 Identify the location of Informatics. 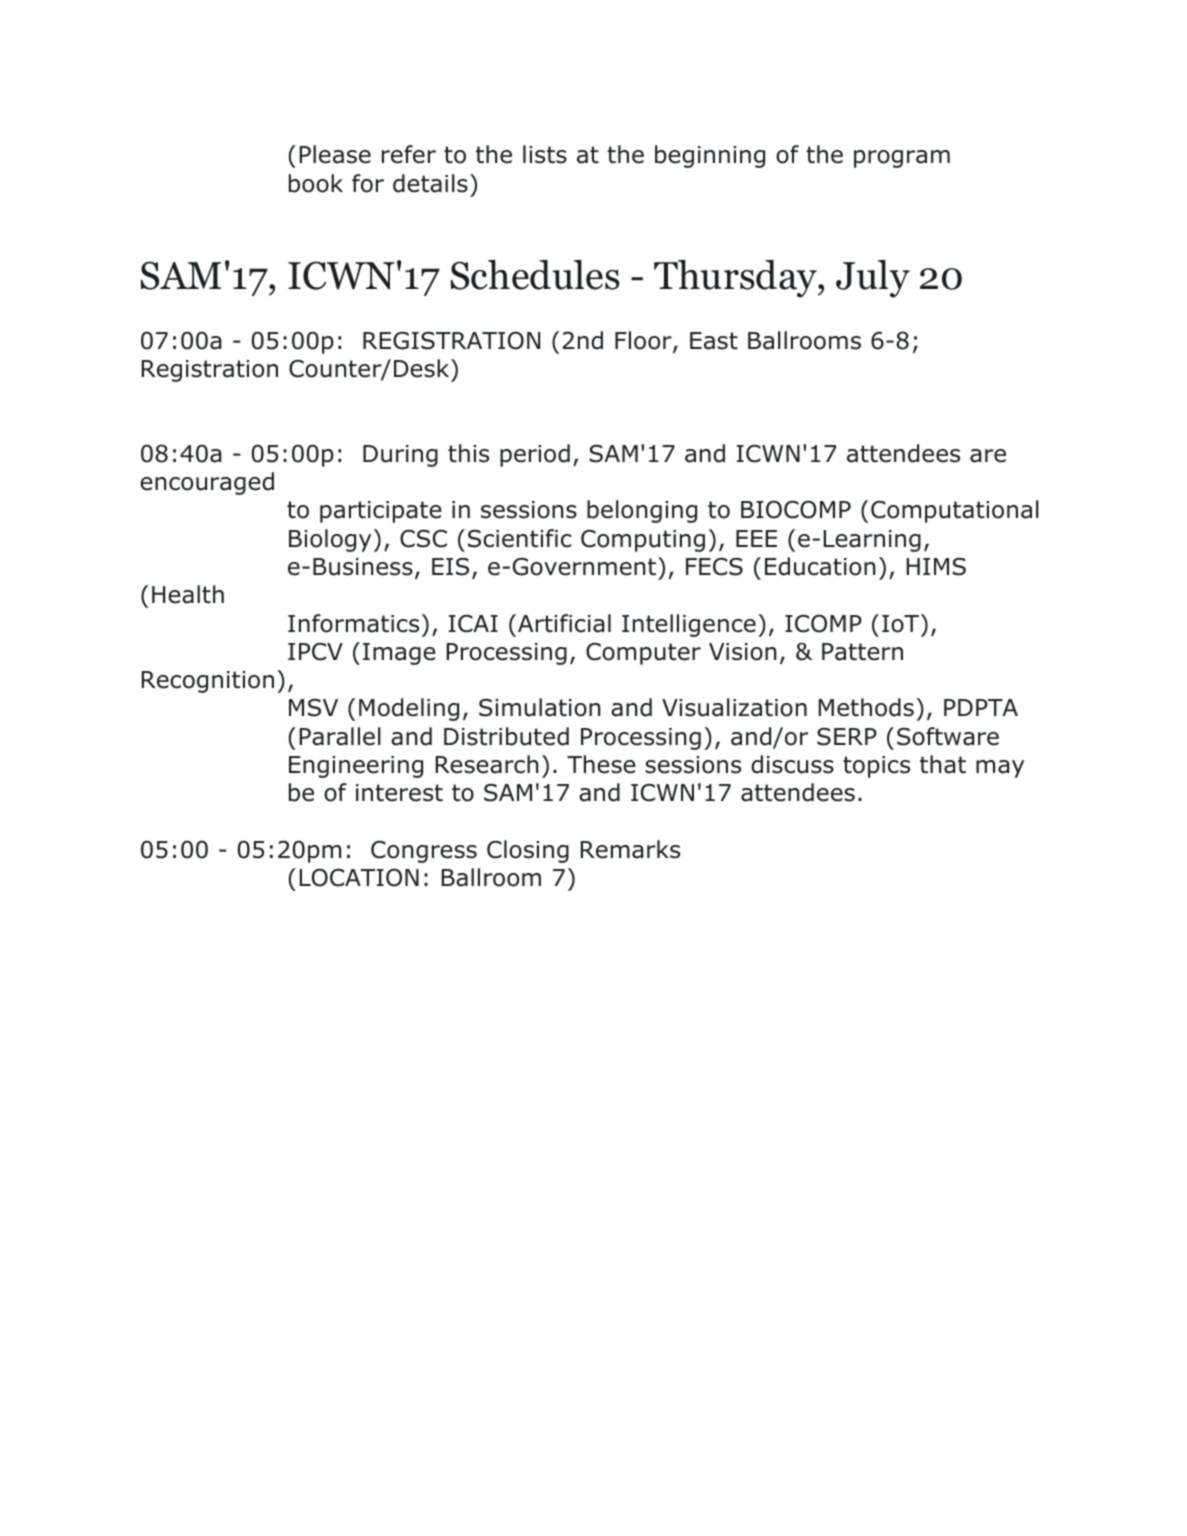
(353, 623).
